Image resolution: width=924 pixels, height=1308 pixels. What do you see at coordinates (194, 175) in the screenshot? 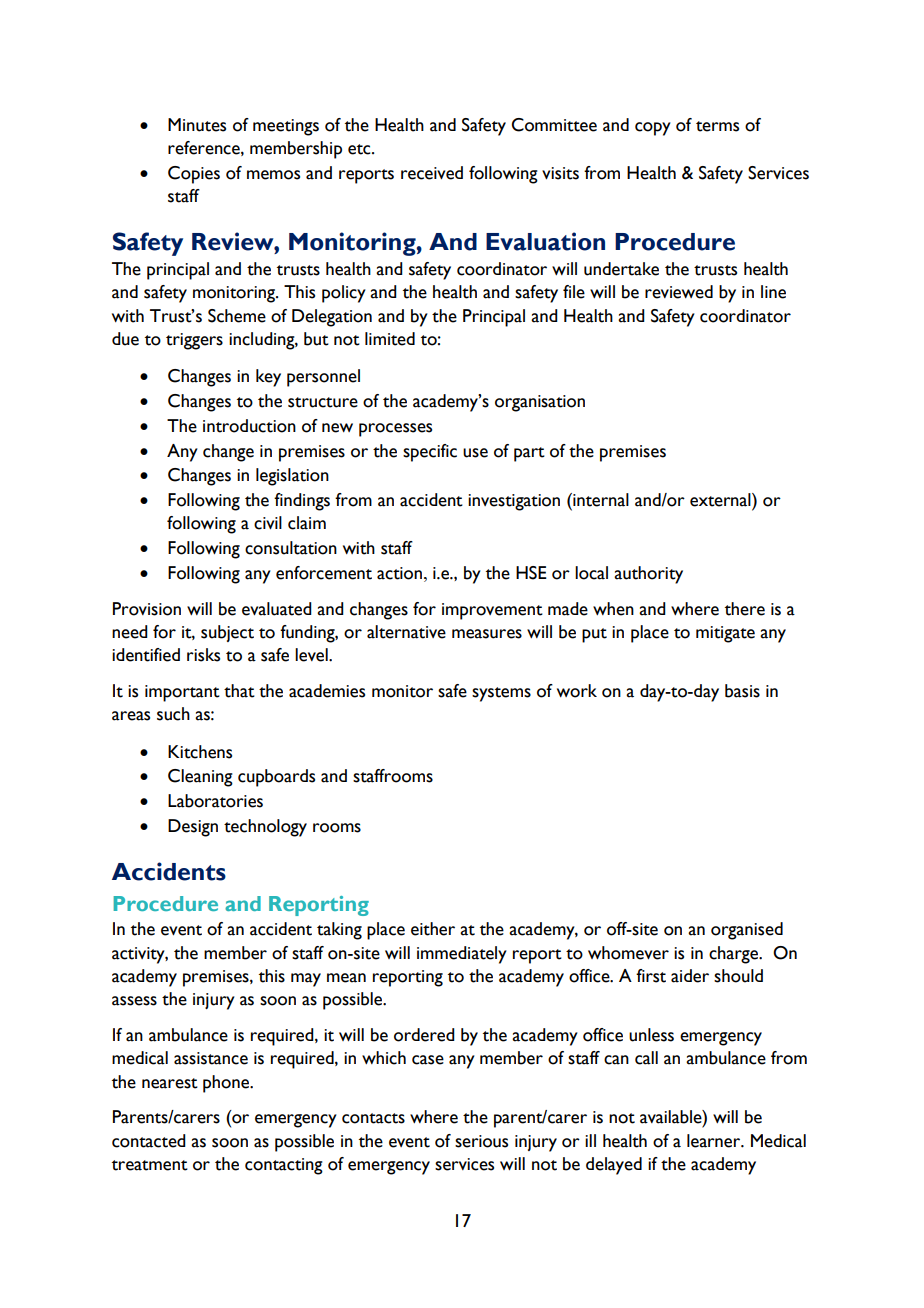
I see `Copies` at bounding box center [194, 175].
